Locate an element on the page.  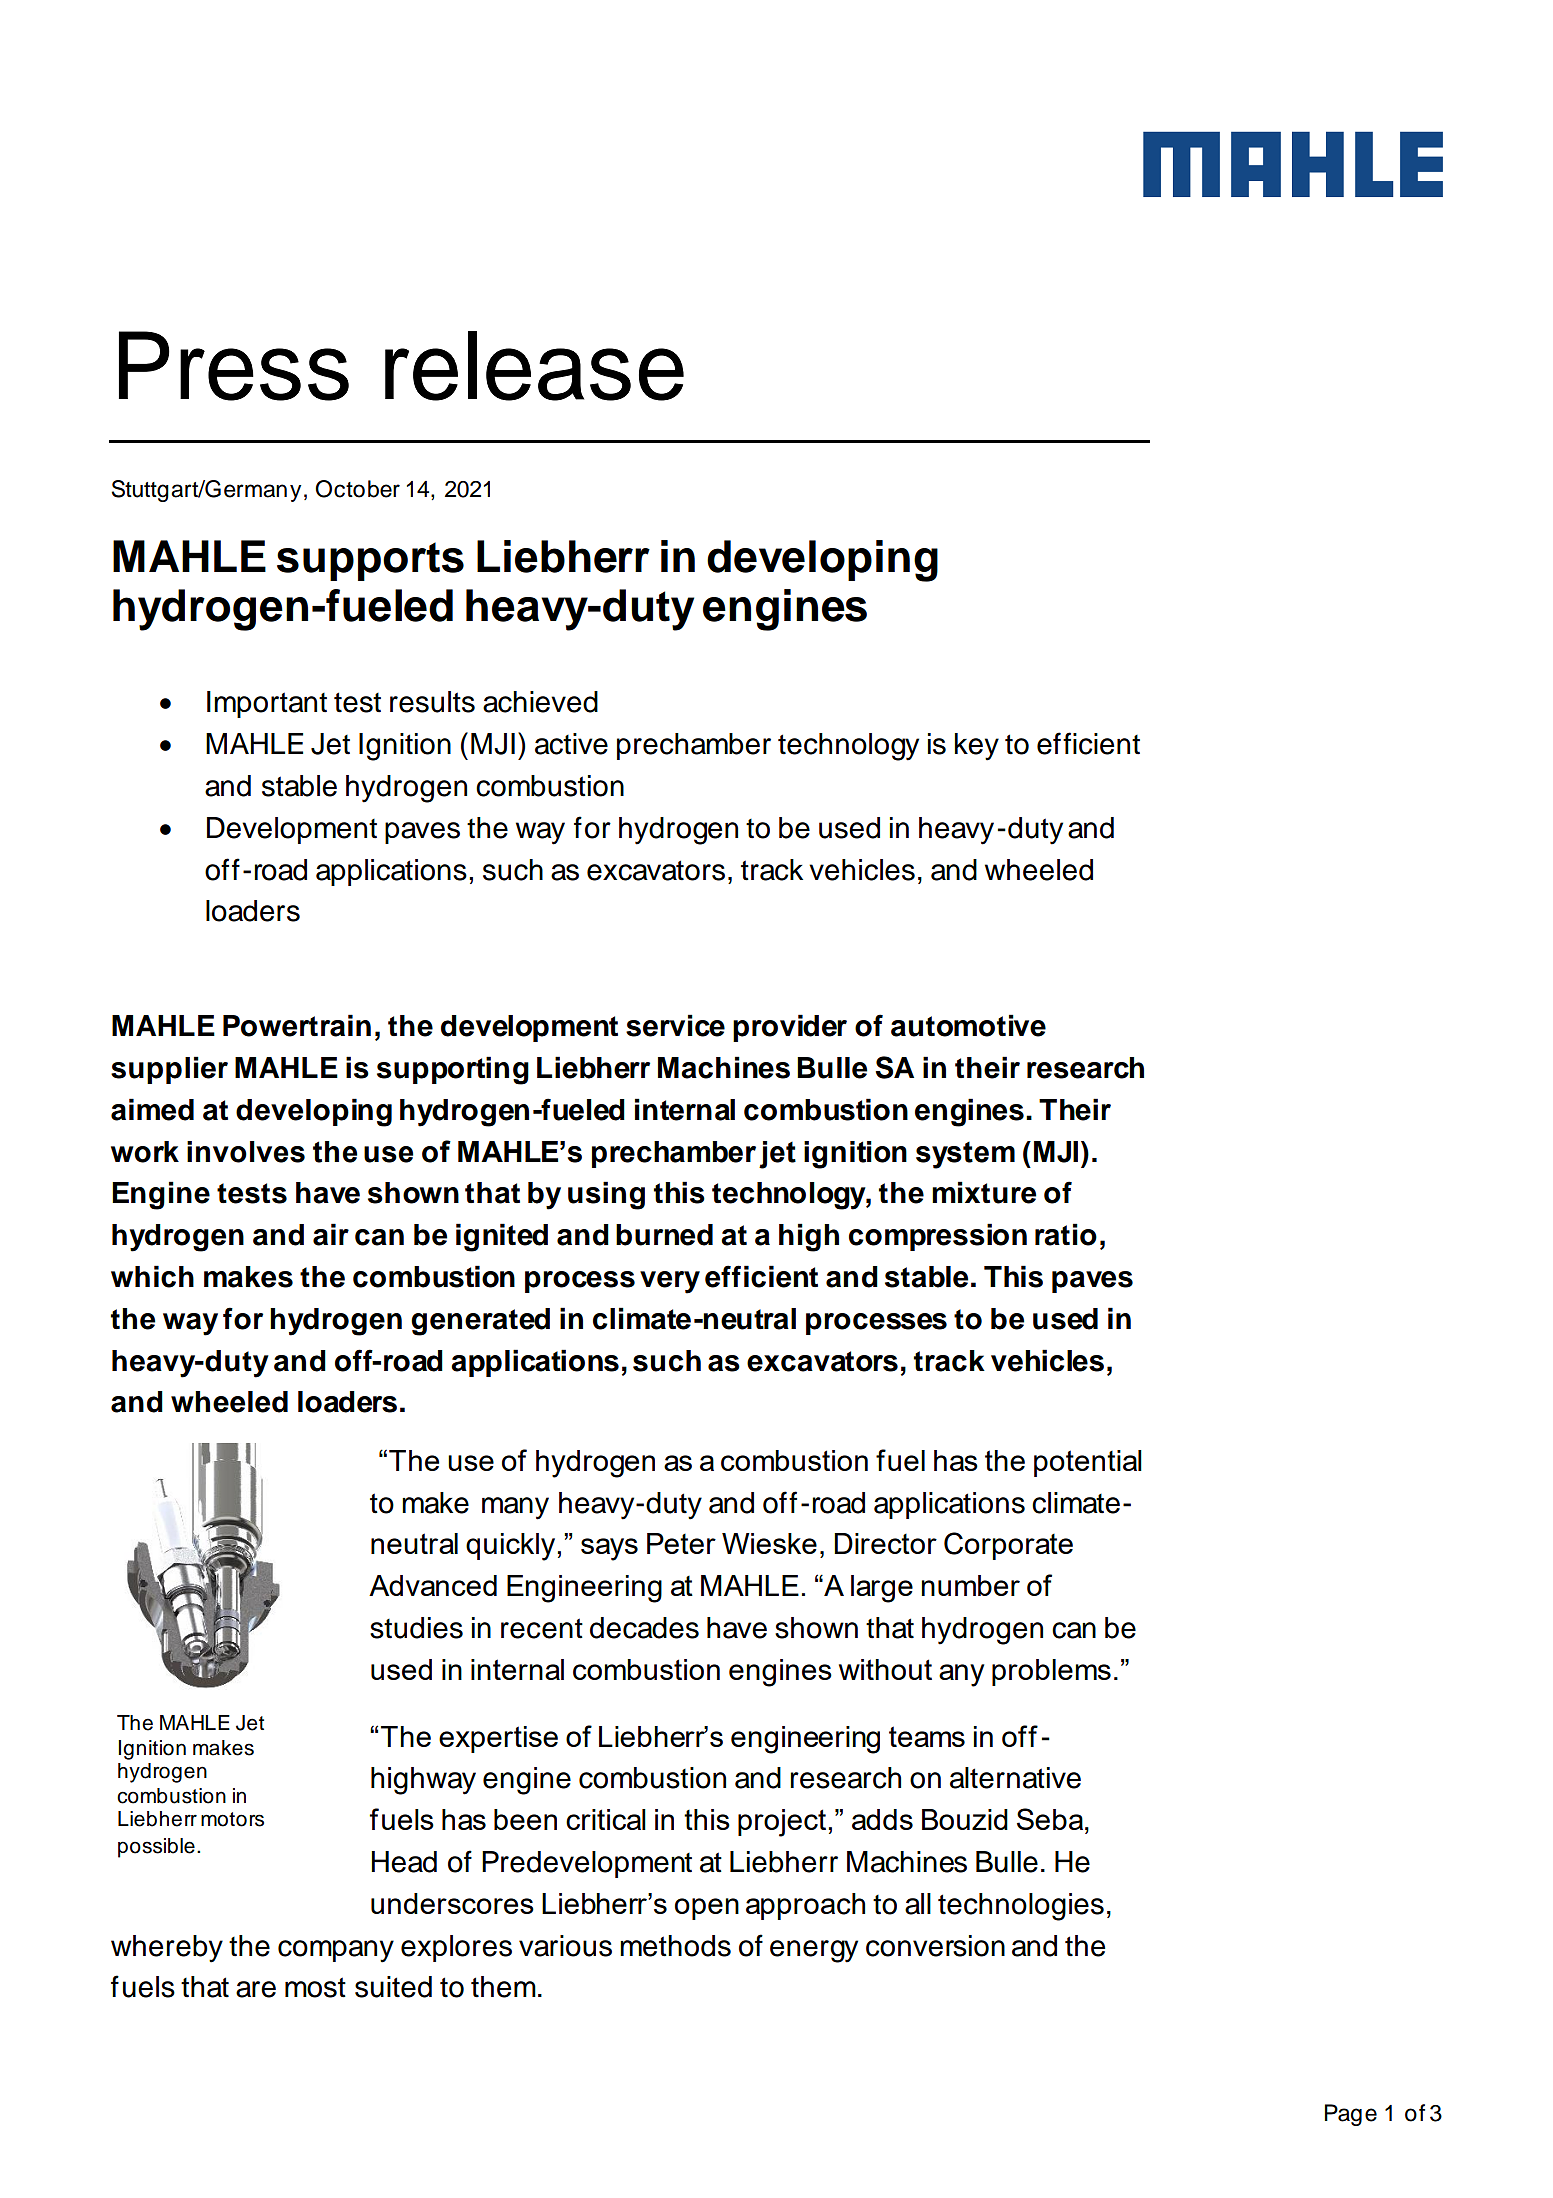
October is located at coordinates (357, 489).
